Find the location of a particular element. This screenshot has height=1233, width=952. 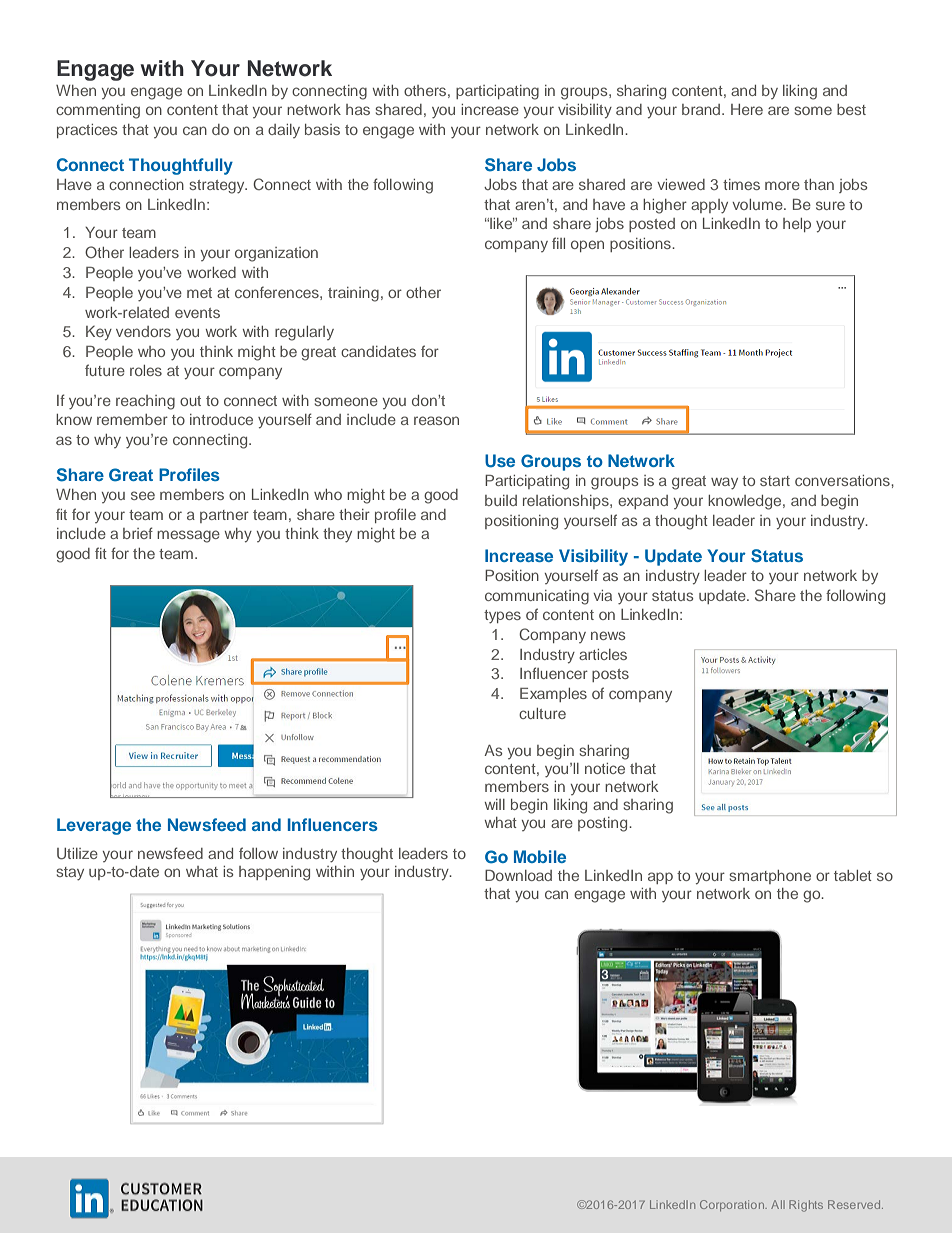

types is located at coordinates (502, 617).
